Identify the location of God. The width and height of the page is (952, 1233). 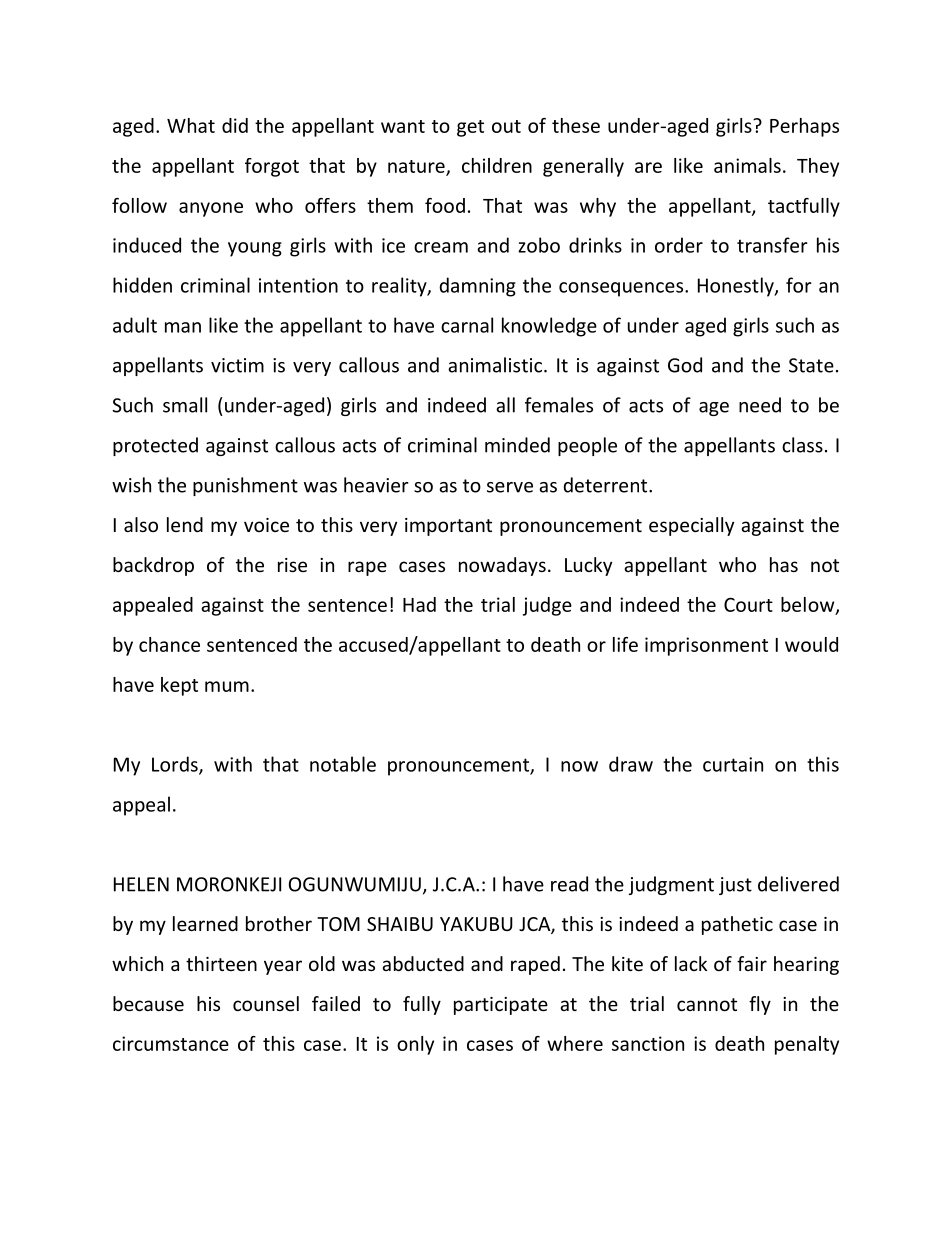
(685, 365).
